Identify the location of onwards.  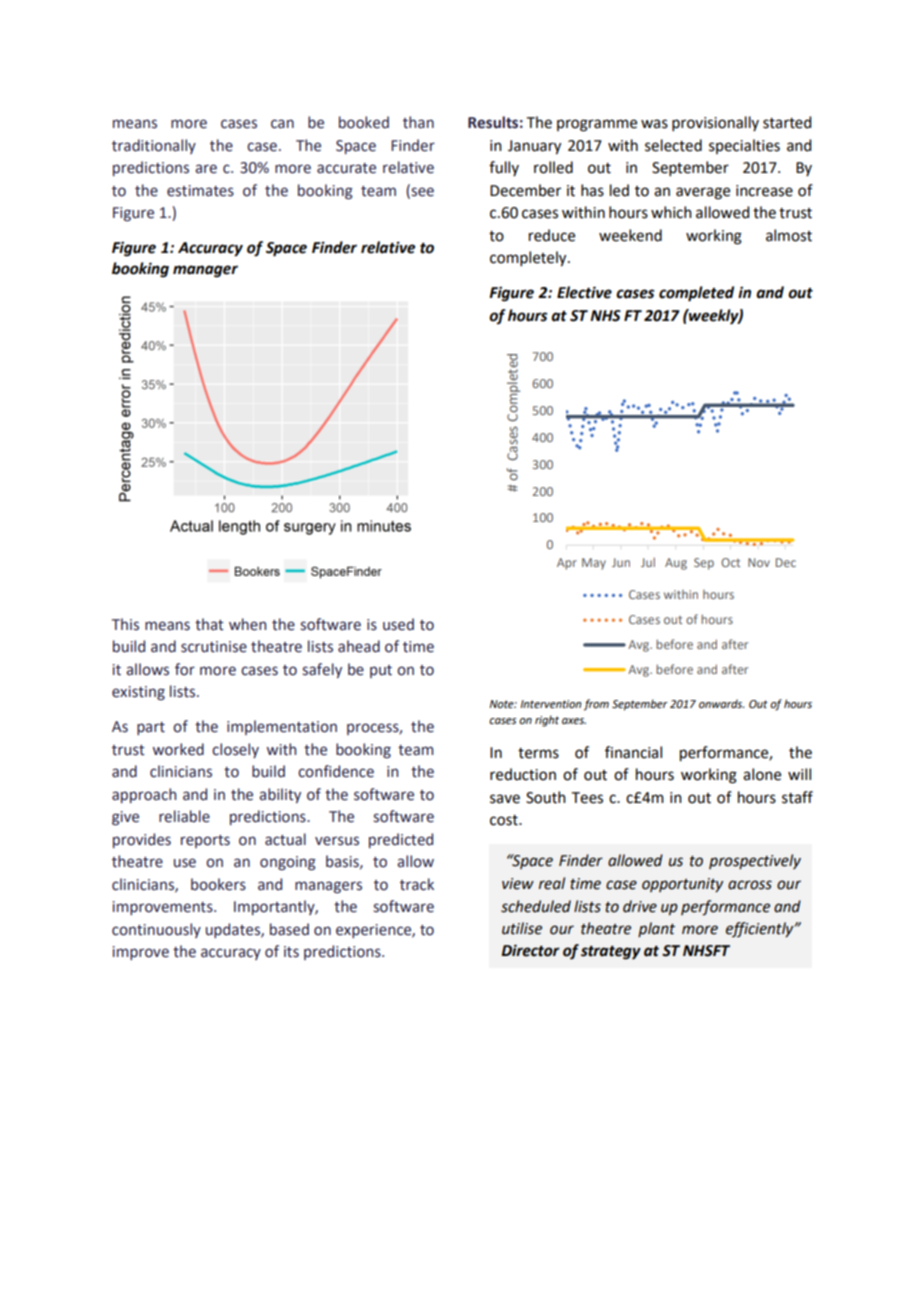
(721, 703).
